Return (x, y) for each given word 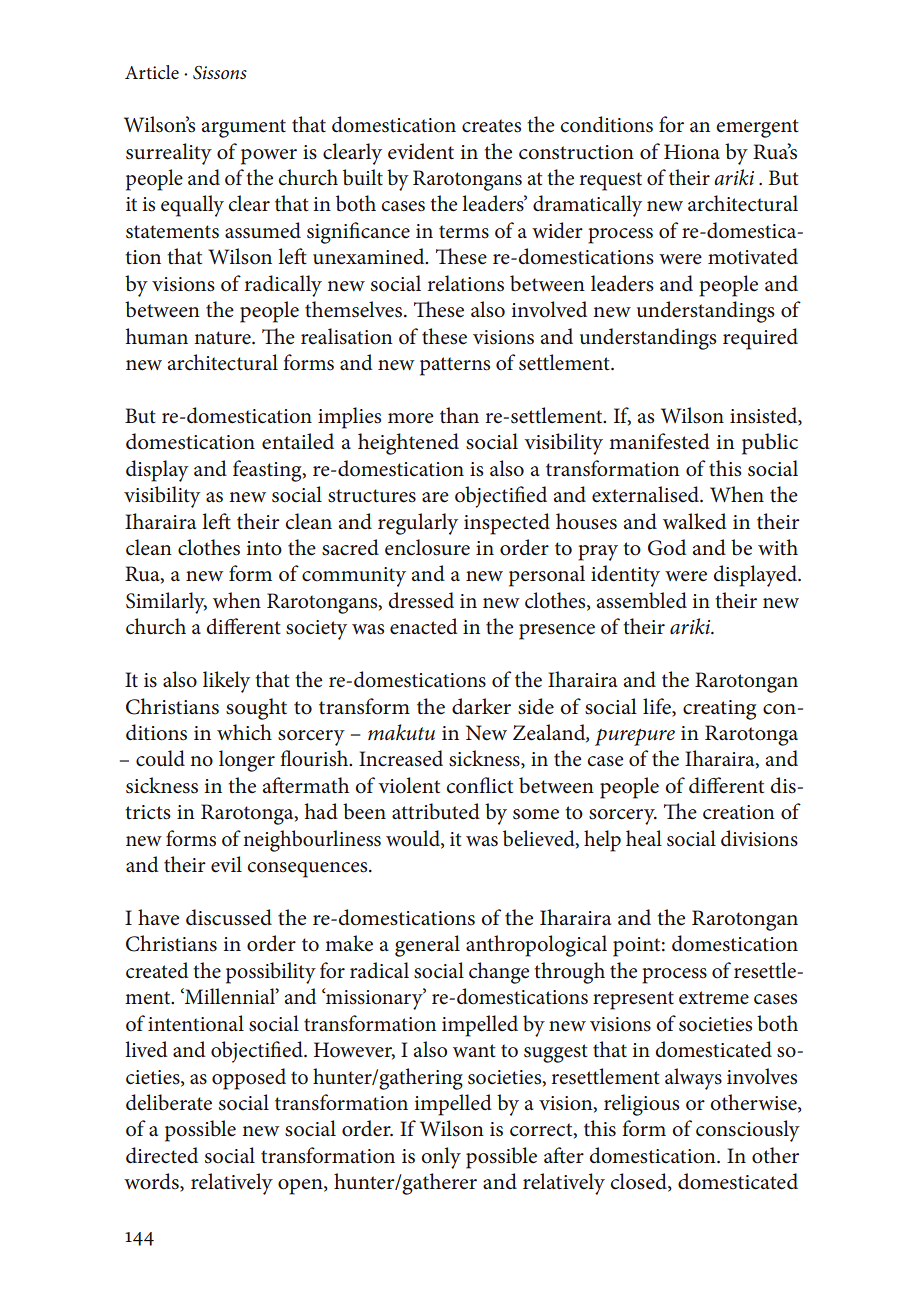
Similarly (166, 603)
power (269, 157)
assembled (642, 600)
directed (162, 1155)
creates (491, 126)
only (441, 1158)
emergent (757, 128)
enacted (424, 626)
